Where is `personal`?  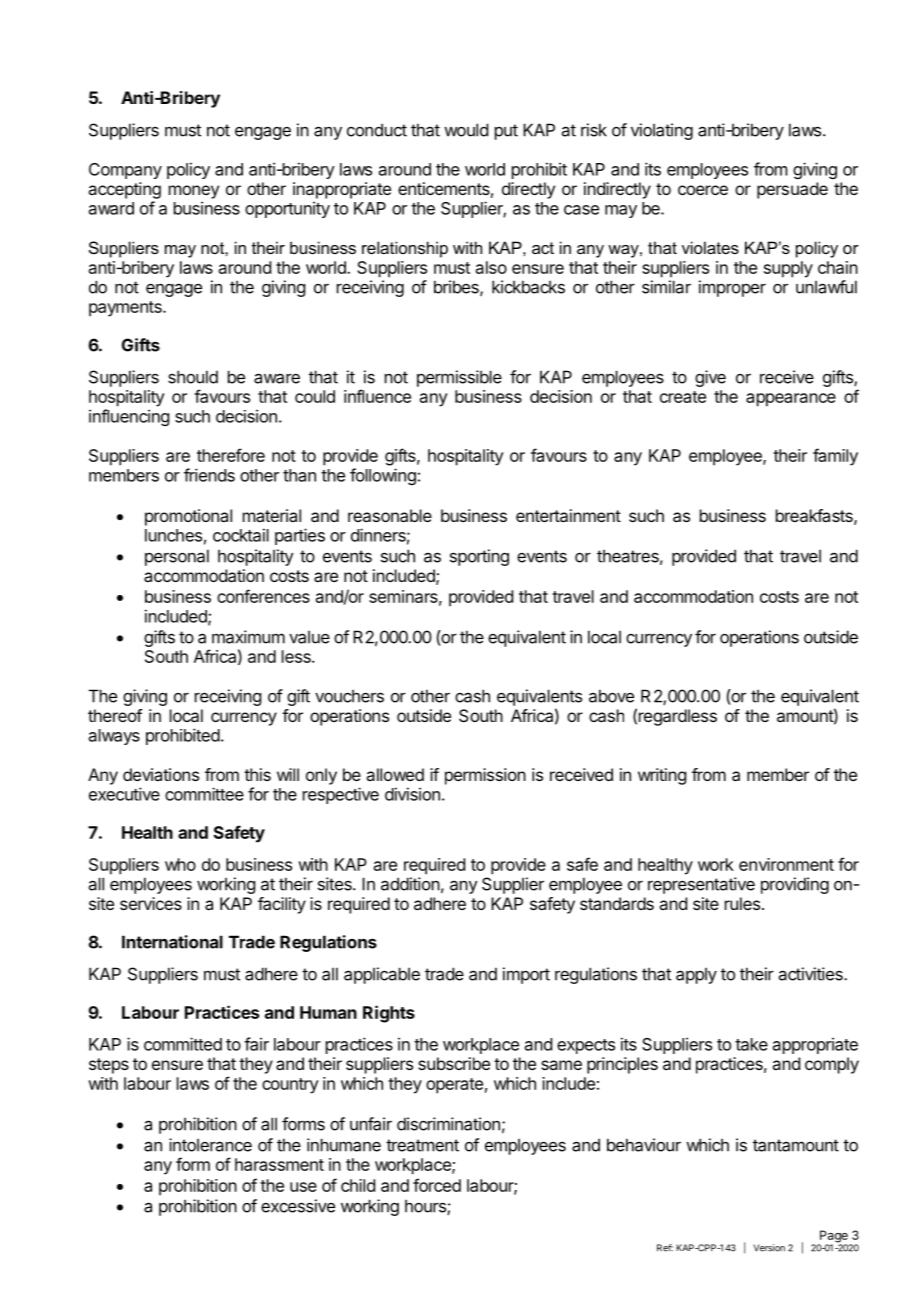 personal is located at coordinates (177, 557).
